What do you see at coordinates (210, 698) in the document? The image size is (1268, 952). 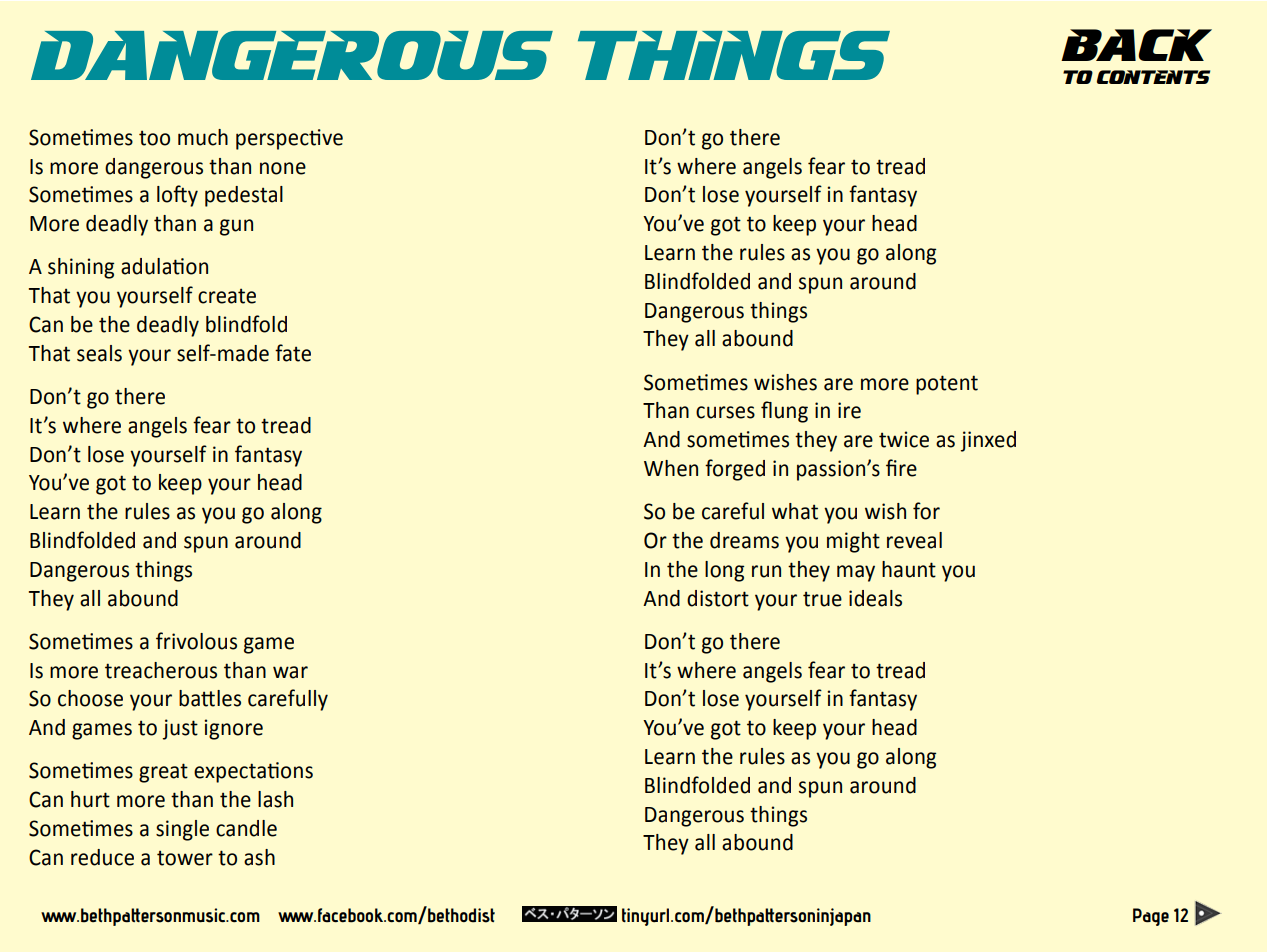 I see `battles` at bounding box center [210, 698].
